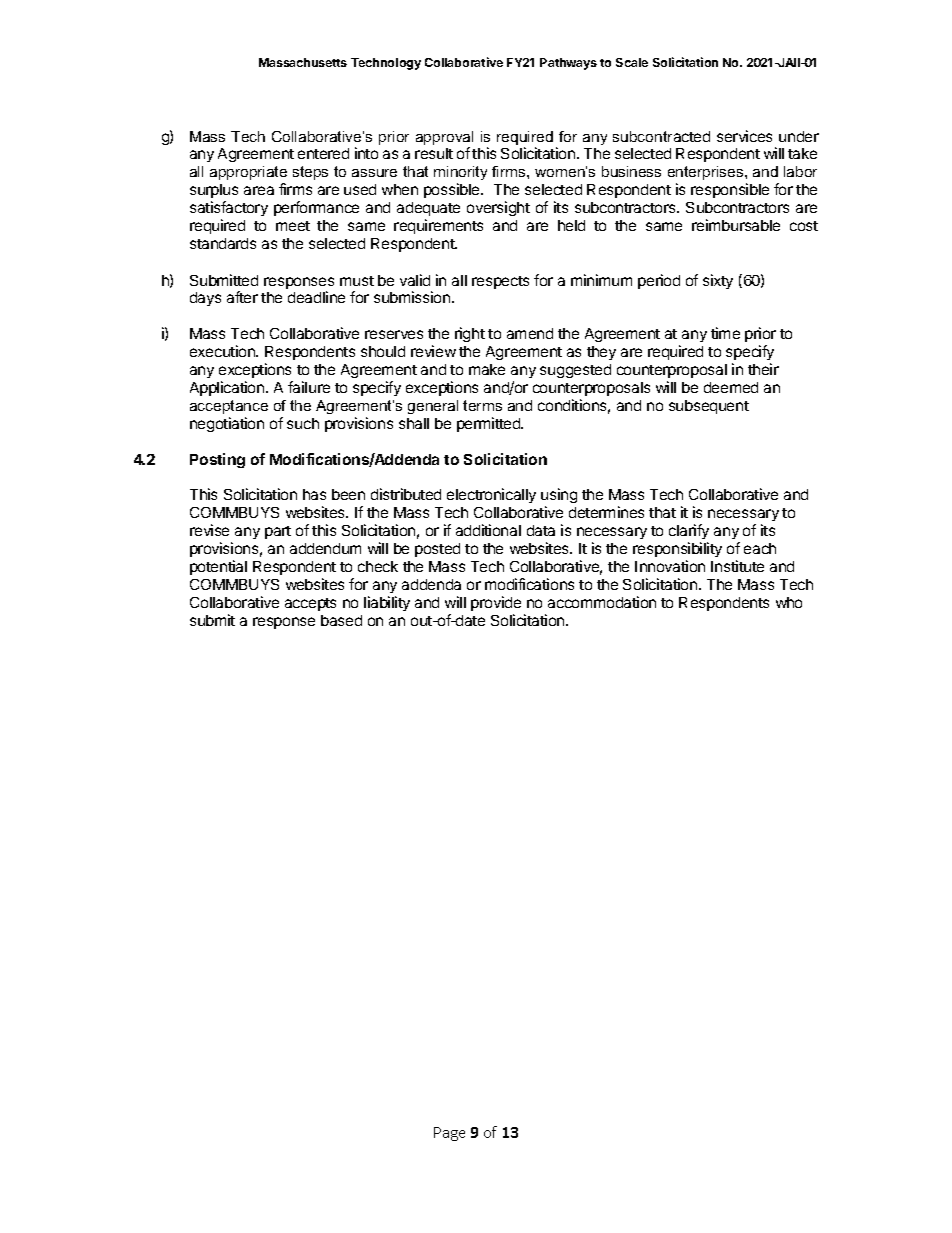  Describe the element at coordinates (744, 136) in the screenshot. I see `services` at that location.
